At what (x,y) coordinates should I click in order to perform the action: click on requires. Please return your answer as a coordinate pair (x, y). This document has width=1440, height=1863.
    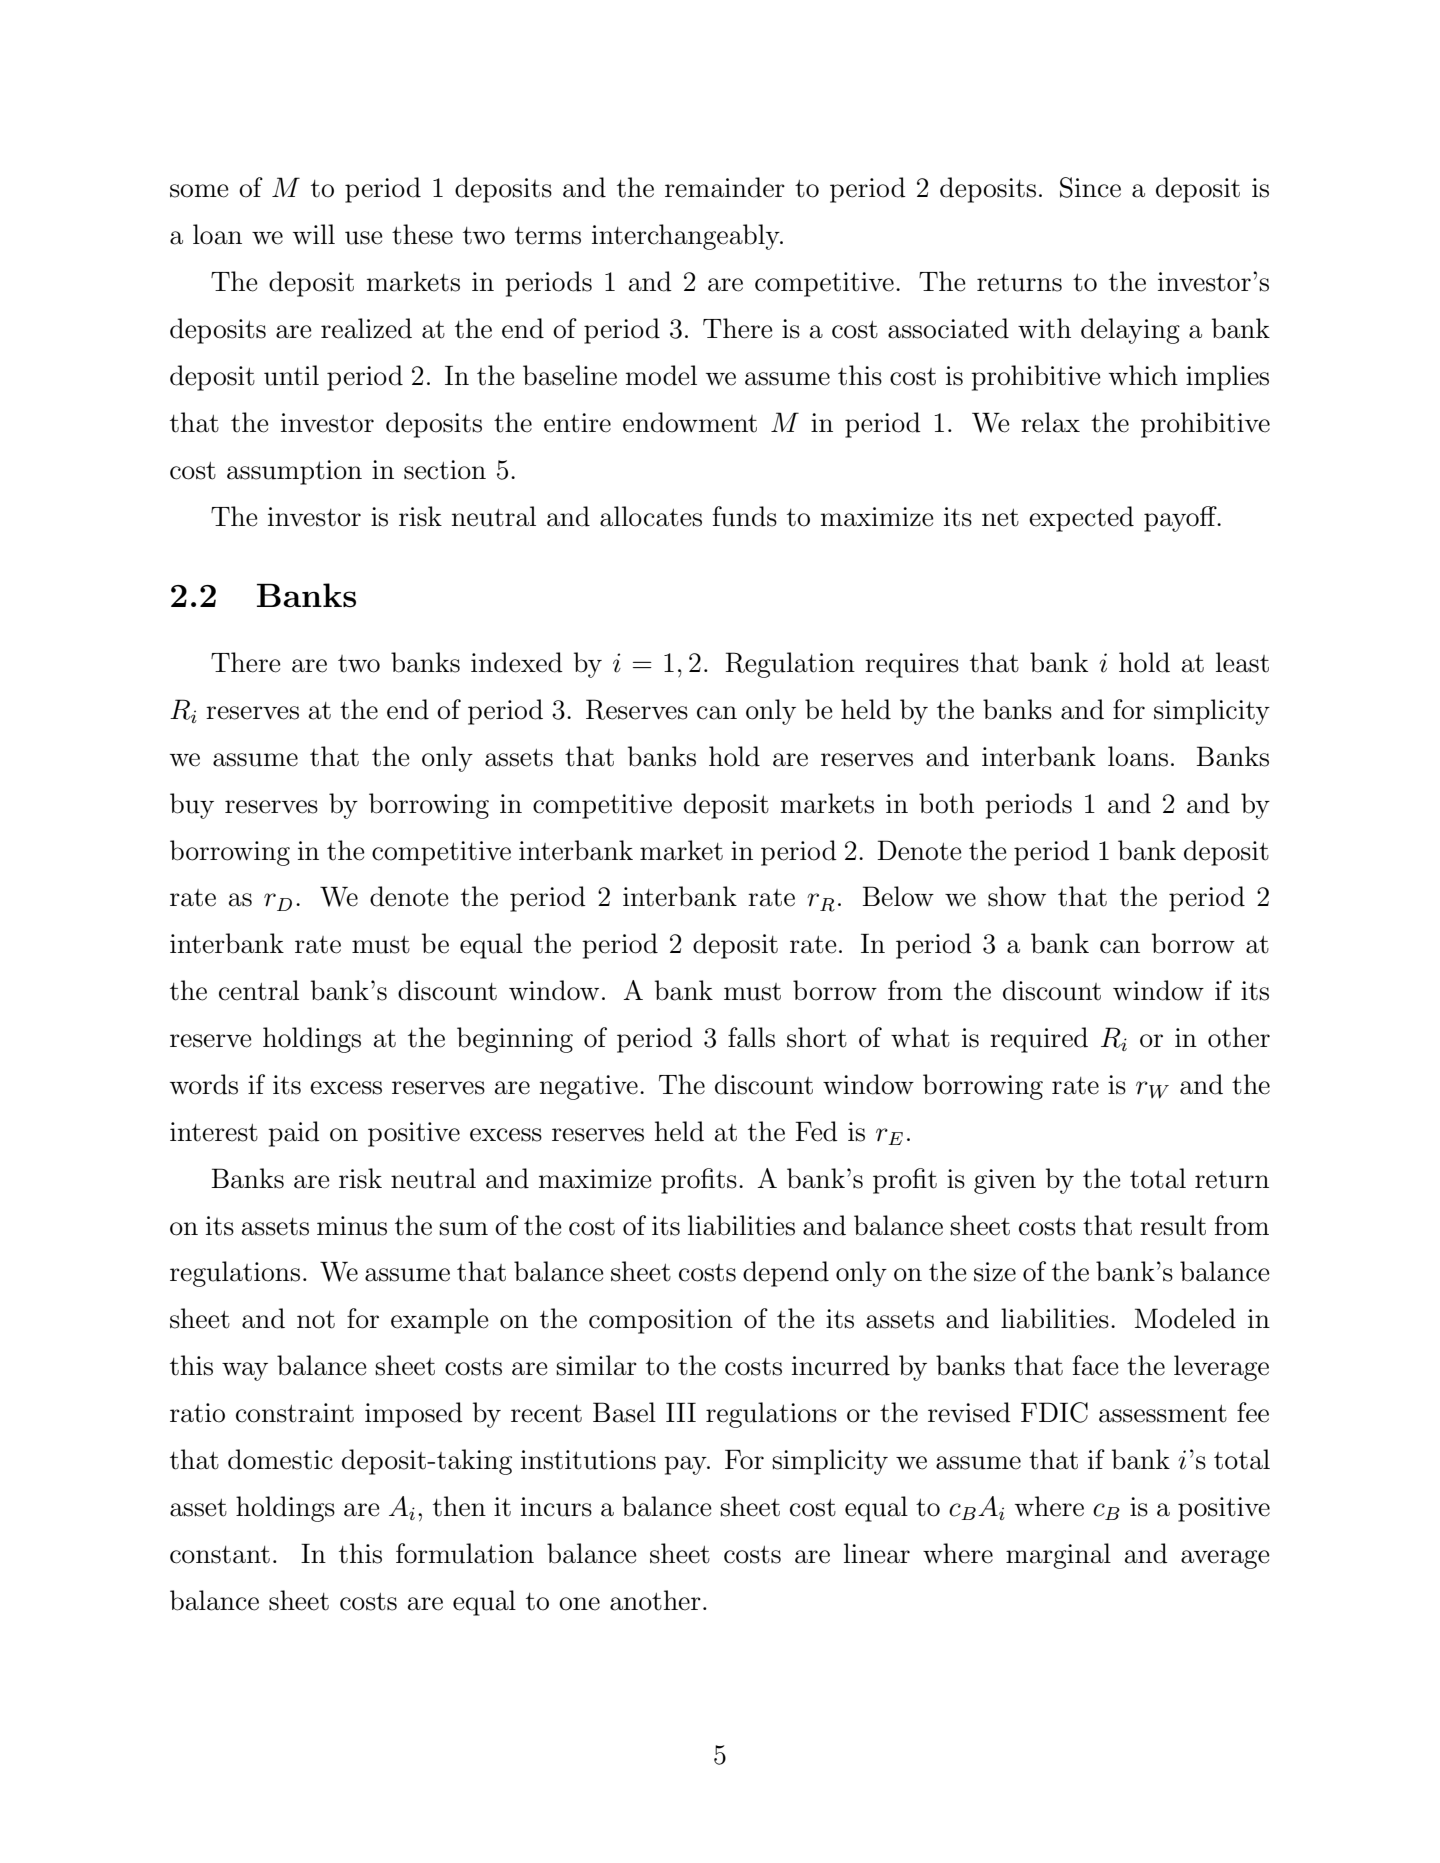
    Looking at the image, I should click on (912, 665).
